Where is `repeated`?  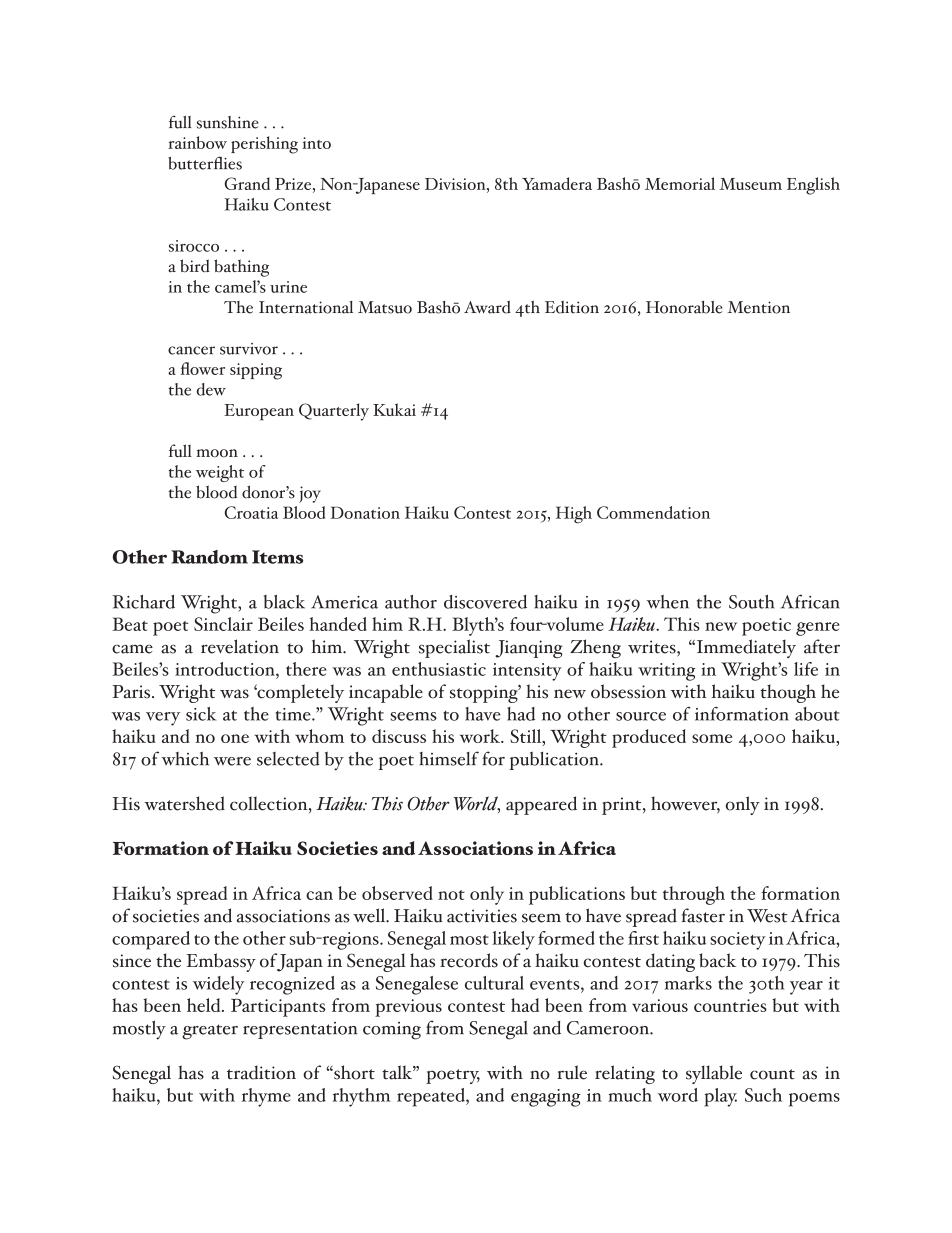
repeated is located at coordinates (432, 1097).
